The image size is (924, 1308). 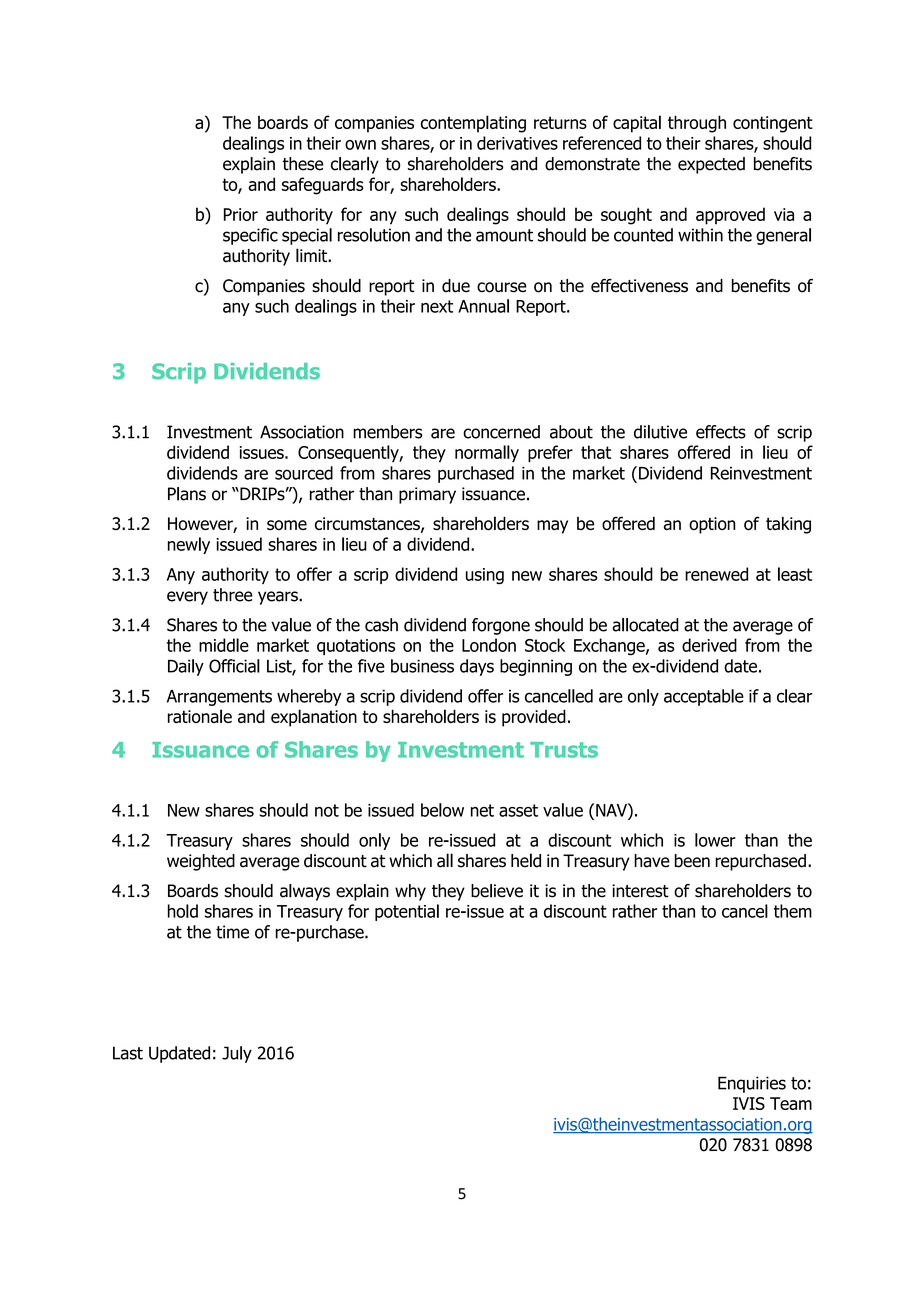 I want to click on normally, so click(x=487, y=453).
